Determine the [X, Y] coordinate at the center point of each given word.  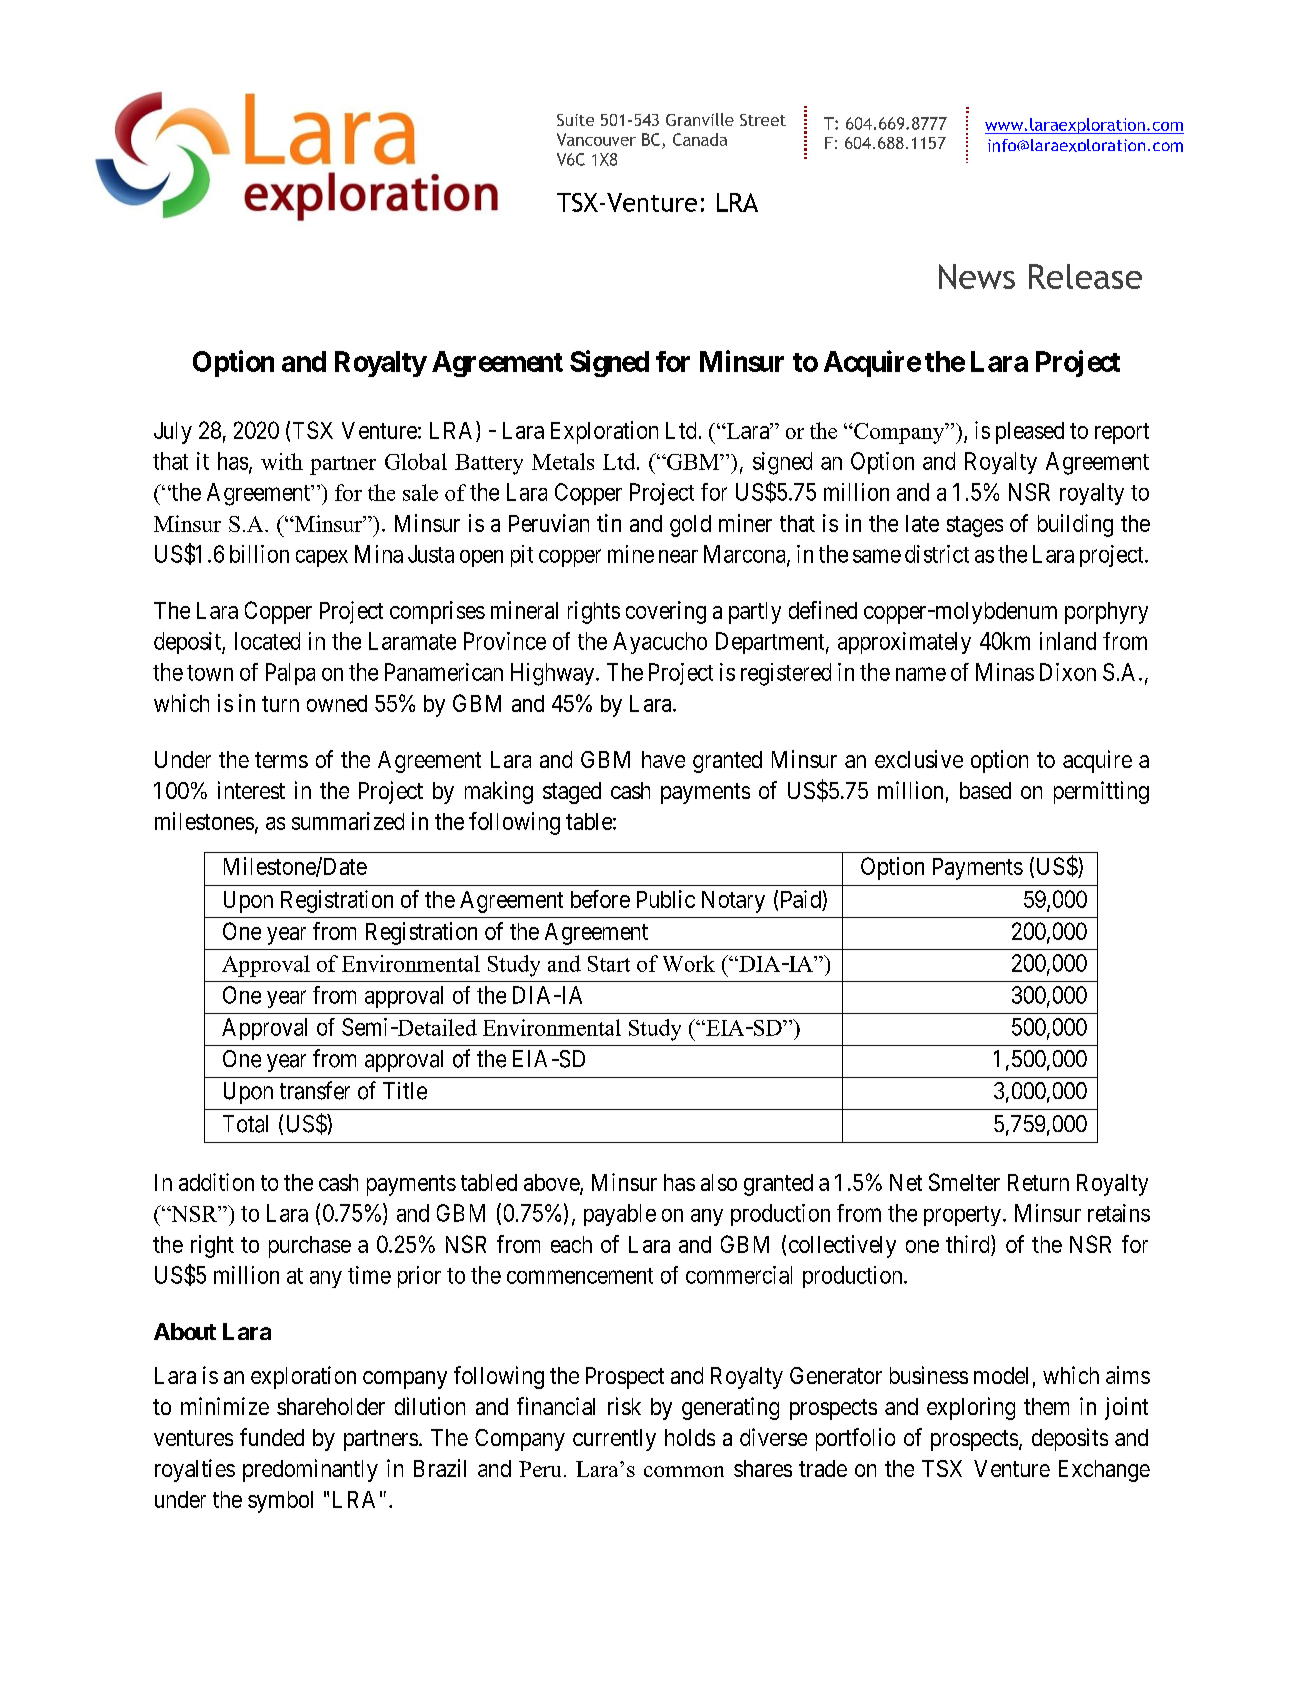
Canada [700, 139]
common [684, 1471]
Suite [575, 120]
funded [272, 1437]
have [663, 759]
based [985, 790]
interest [251, 790]
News [977, 276]
